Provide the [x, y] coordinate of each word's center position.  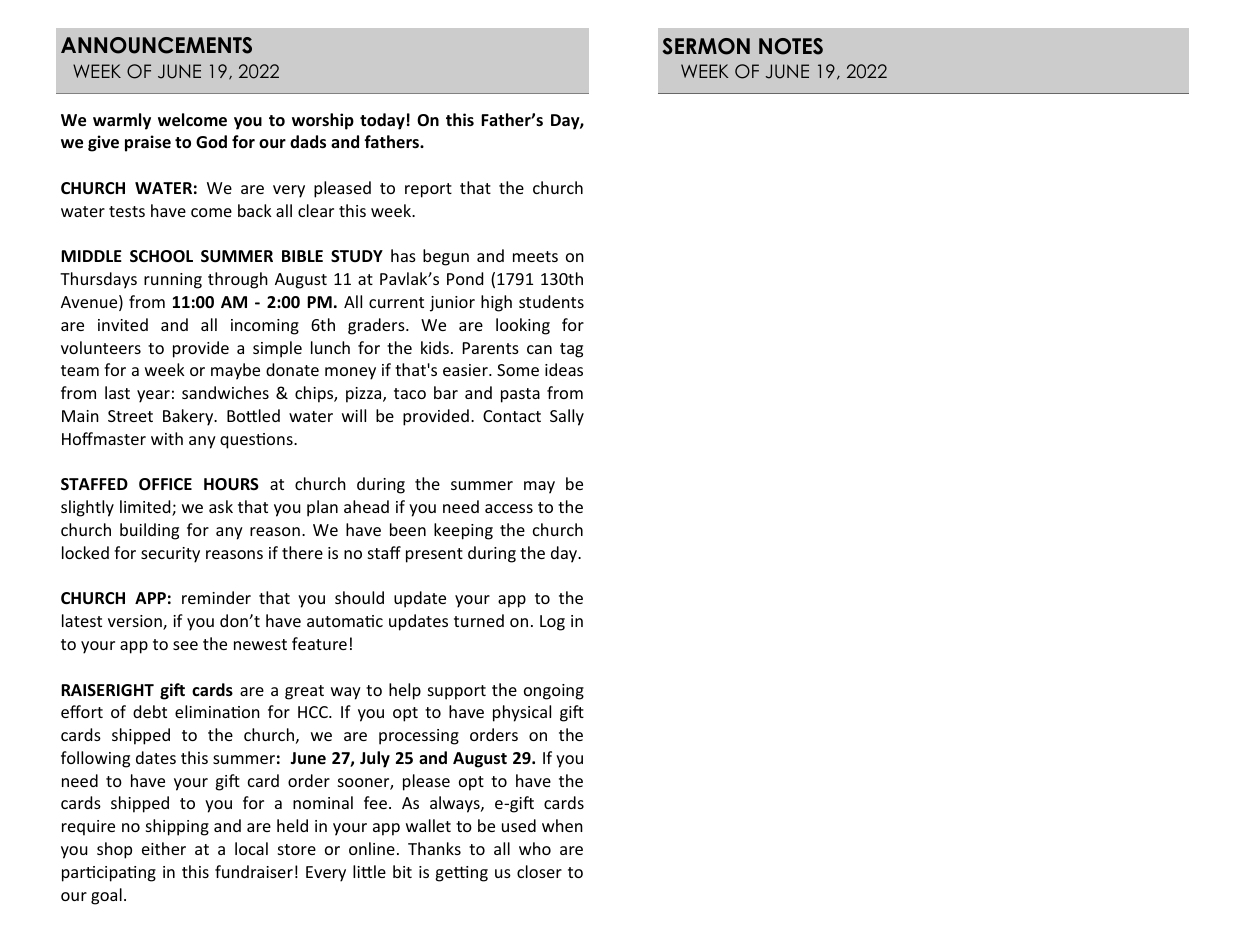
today [382, 121]
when [562, 825]
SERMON [706, 46]
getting [461, 874]
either [164, 848]
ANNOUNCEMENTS [156, 45]
